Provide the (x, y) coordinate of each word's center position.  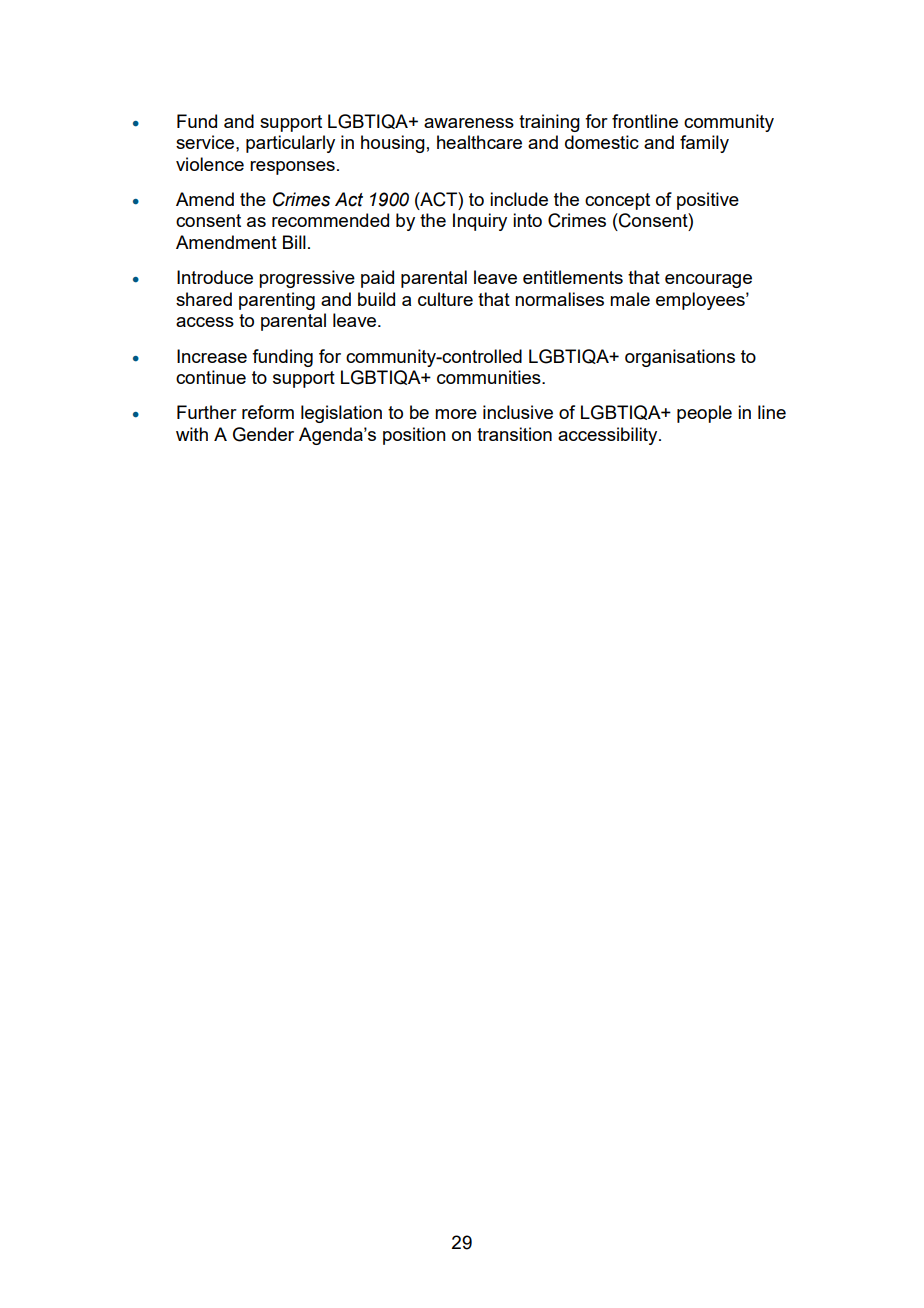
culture (445, 299)
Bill (294, 242)
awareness (469, 123)
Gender (263, 434)
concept (617, 201)
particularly (290, 144)
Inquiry (480, 222)
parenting (277, 301)
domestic (602, 142)
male (630, 299)
